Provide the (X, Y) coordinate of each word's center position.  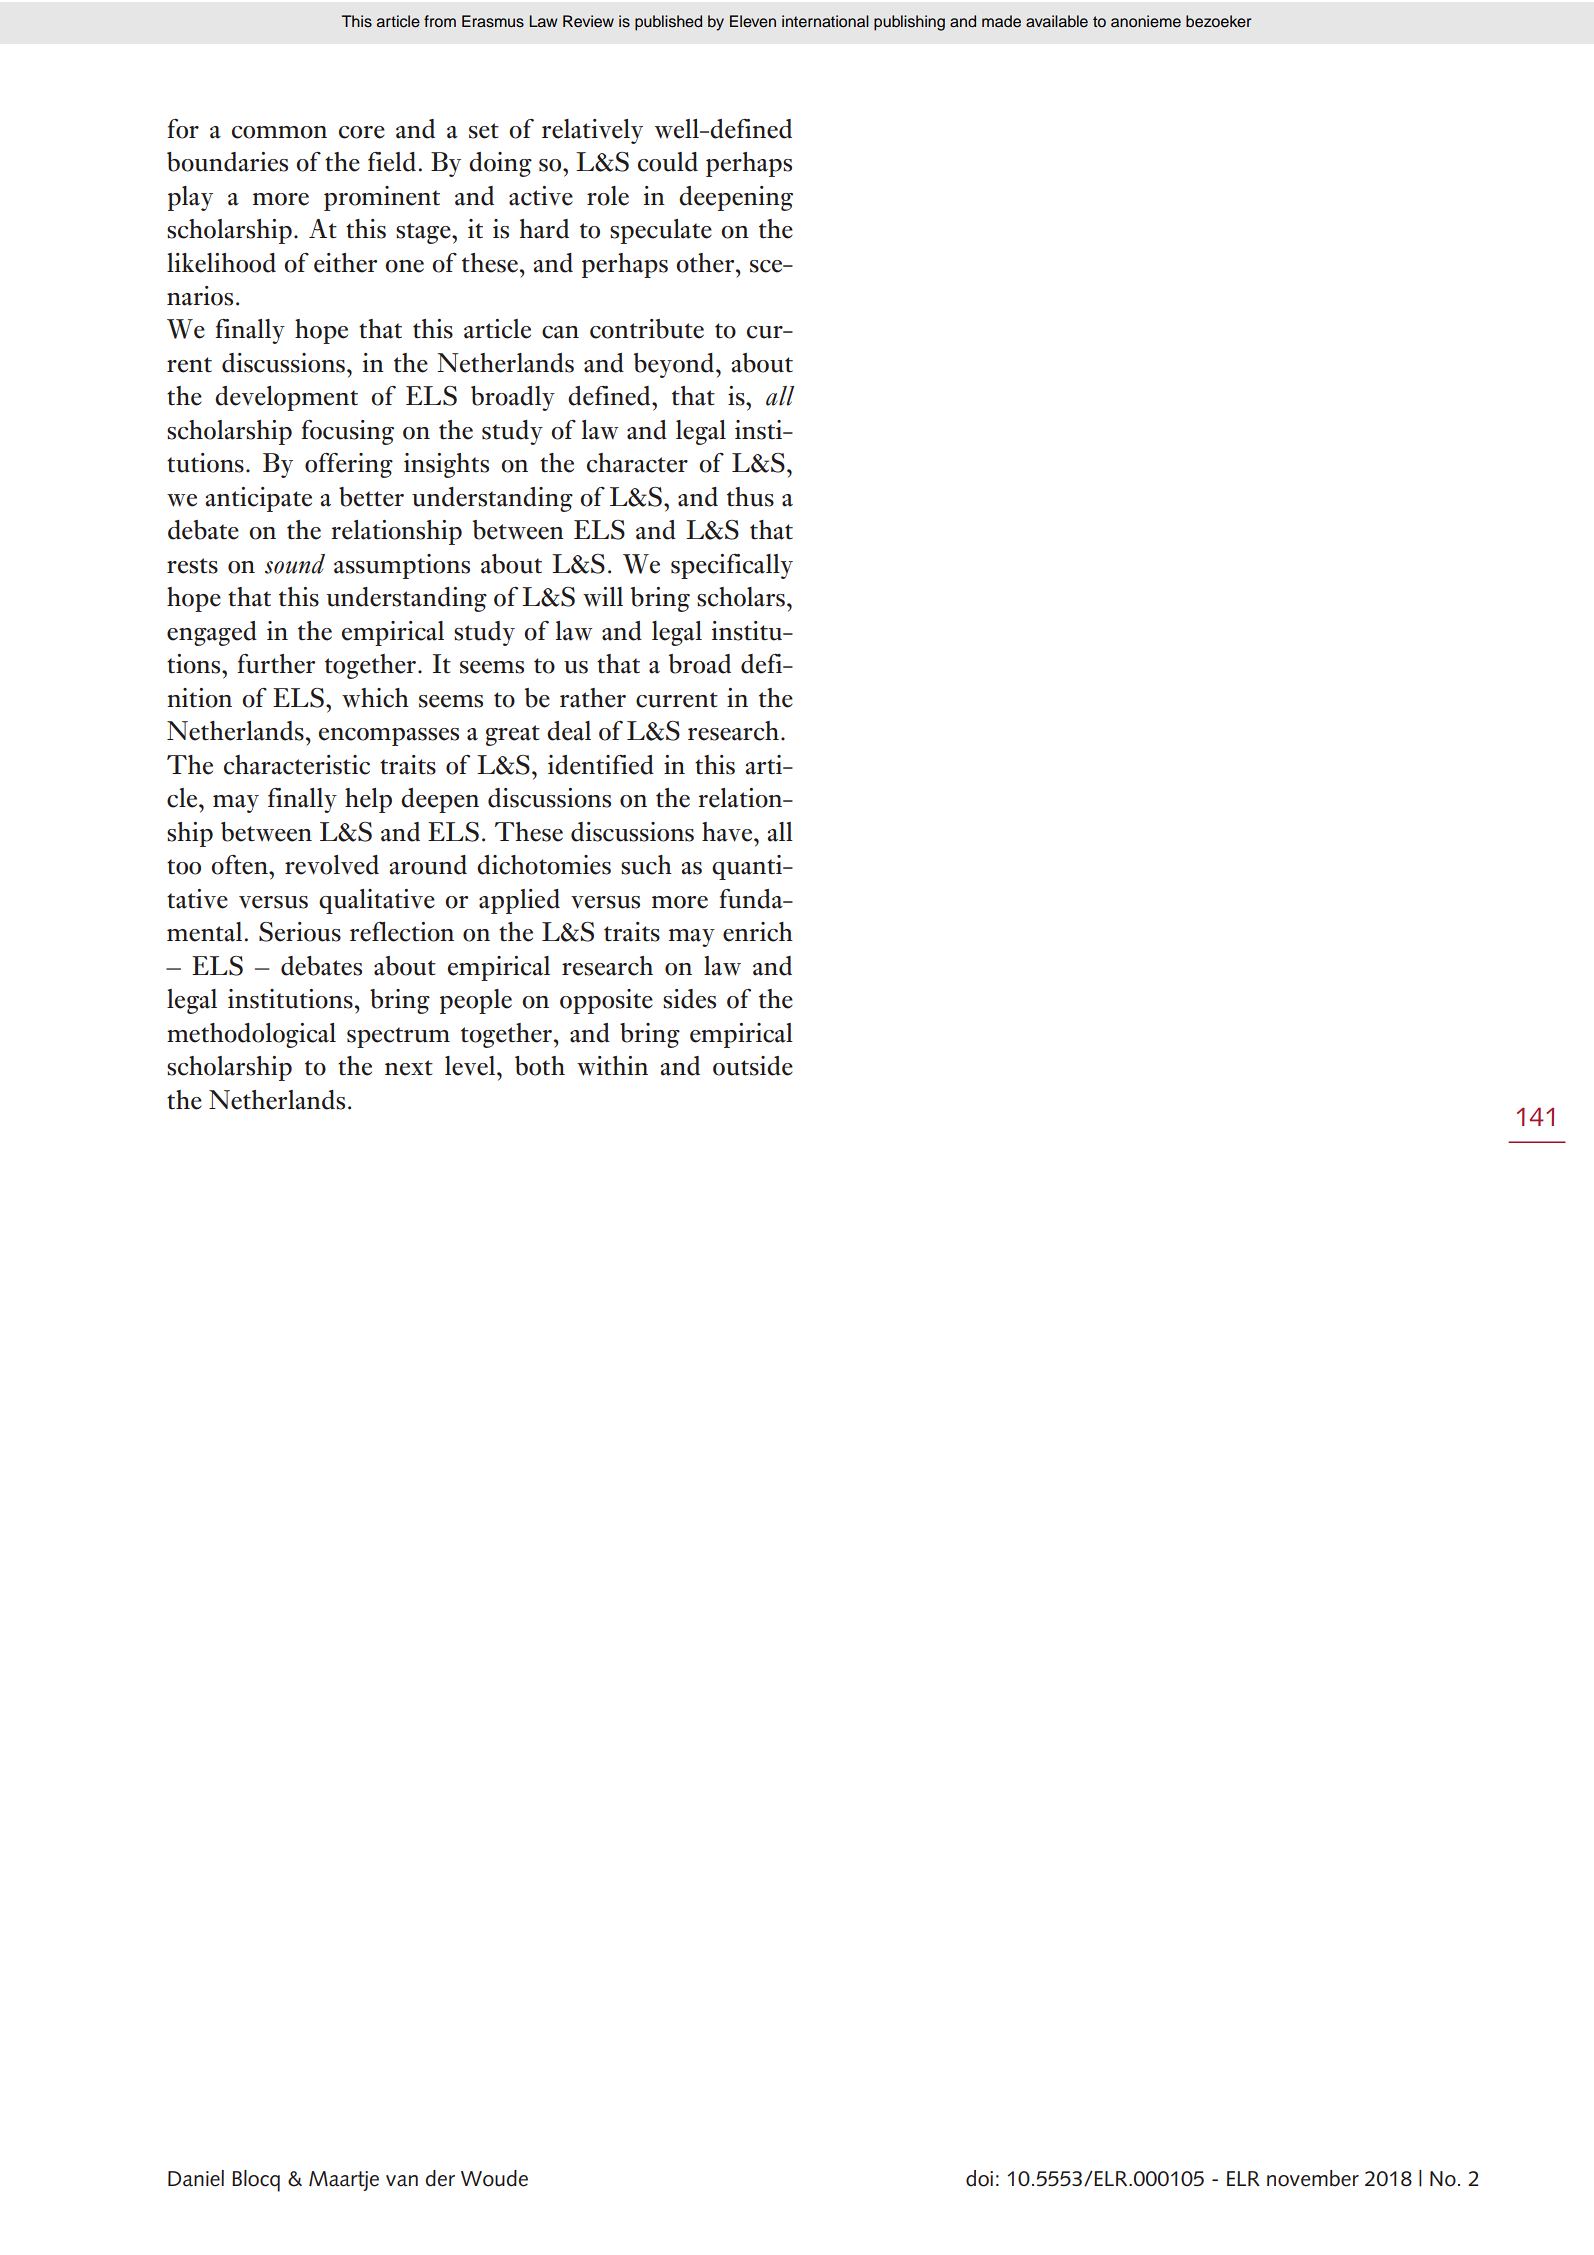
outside (753, 1066)
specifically (732, 566)
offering (349, 465)
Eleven (753, 21)
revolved (332, 865)
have (728, 832)
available (1057, 21)
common (279, 132)
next (409, 1068)
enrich (758, 932)
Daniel (196, 2178)
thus (750, 497)
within (612, 1066)
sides (689, 999)
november (1313, 2178)
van (402, 2181)
